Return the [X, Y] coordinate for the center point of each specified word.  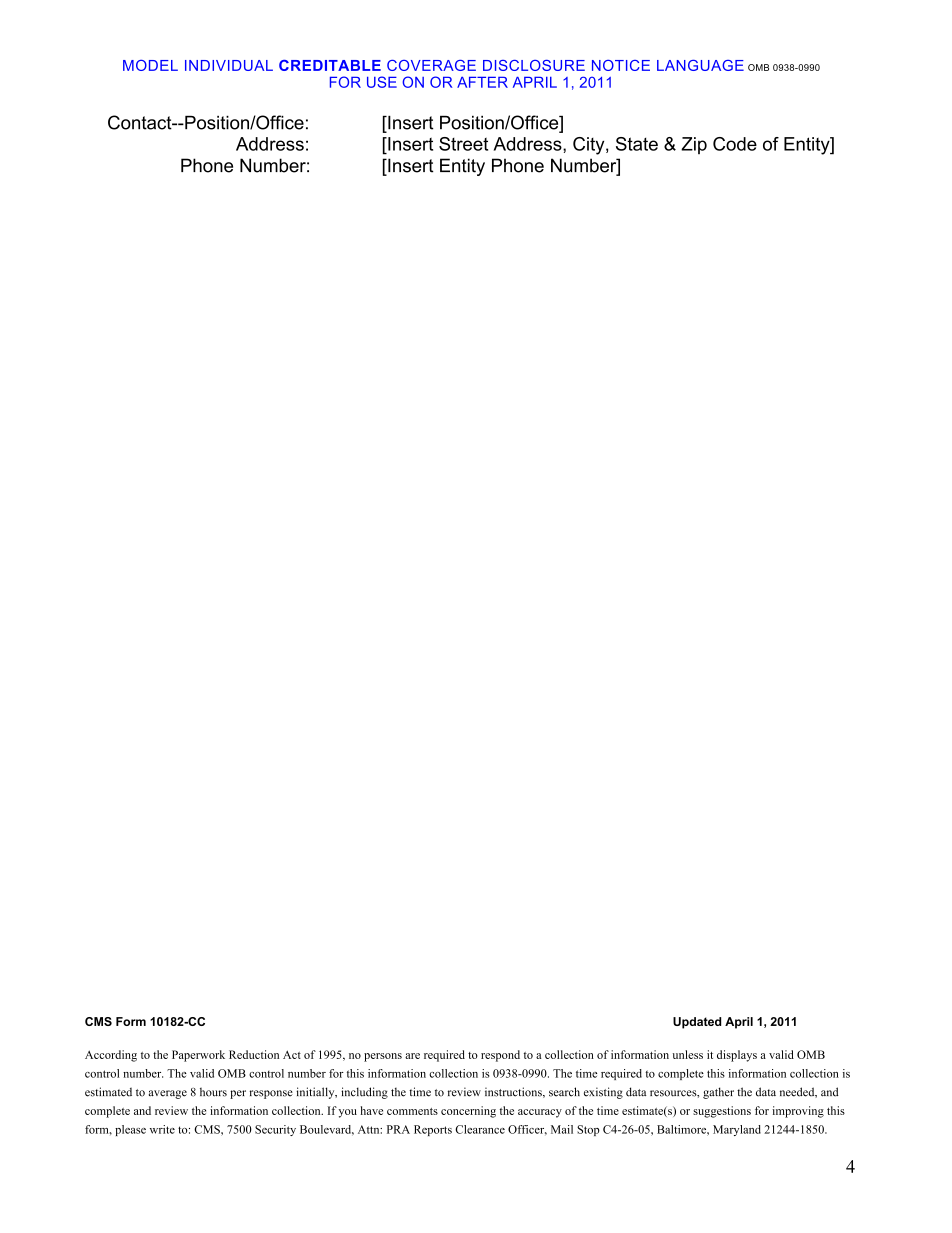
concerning [468, 1112]
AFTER [482, 82]
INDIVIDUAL [229, 65]
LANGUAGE [700, 65]
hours [213, 1092]
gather [718, 1093]
